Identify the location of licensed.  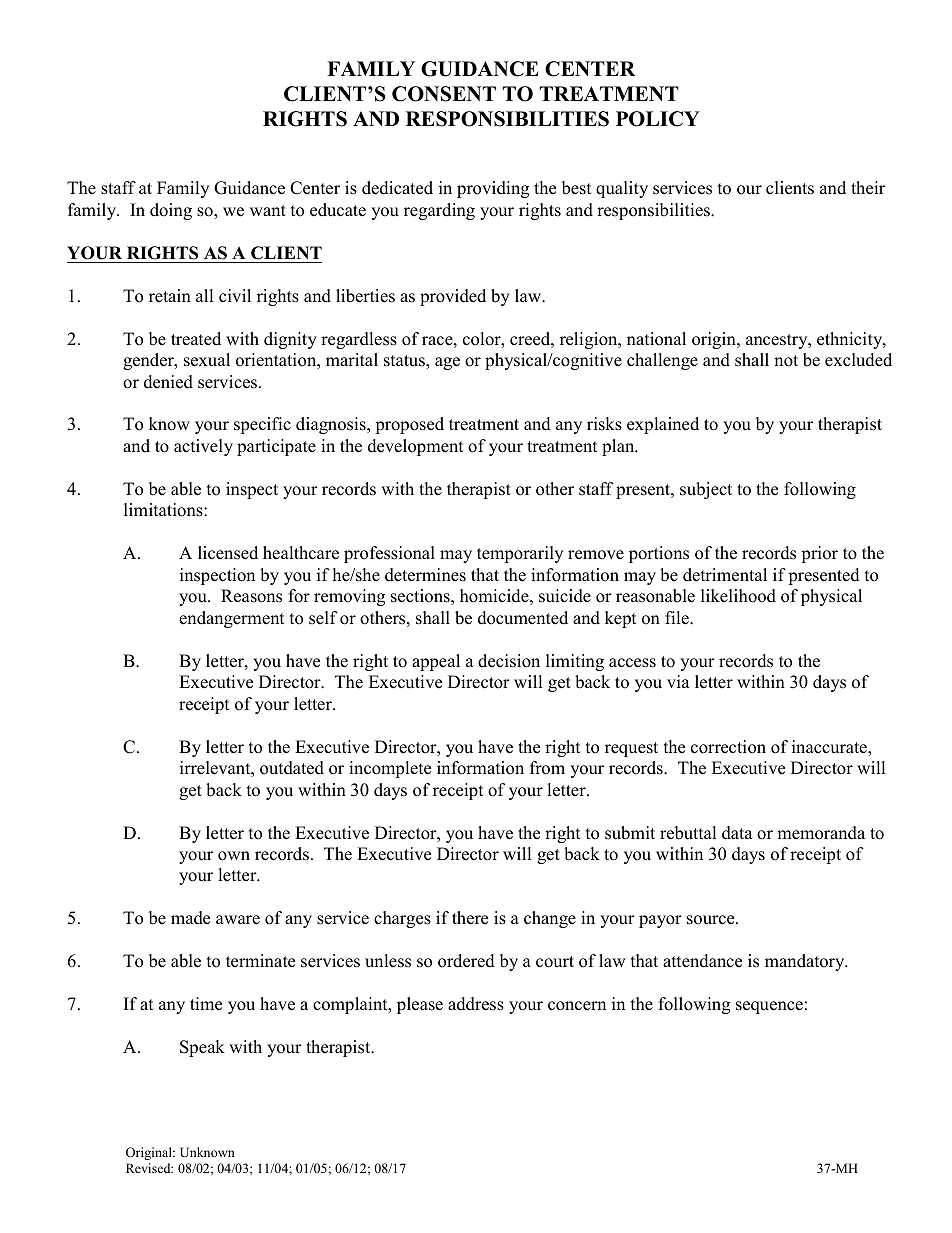
(228, 553).
